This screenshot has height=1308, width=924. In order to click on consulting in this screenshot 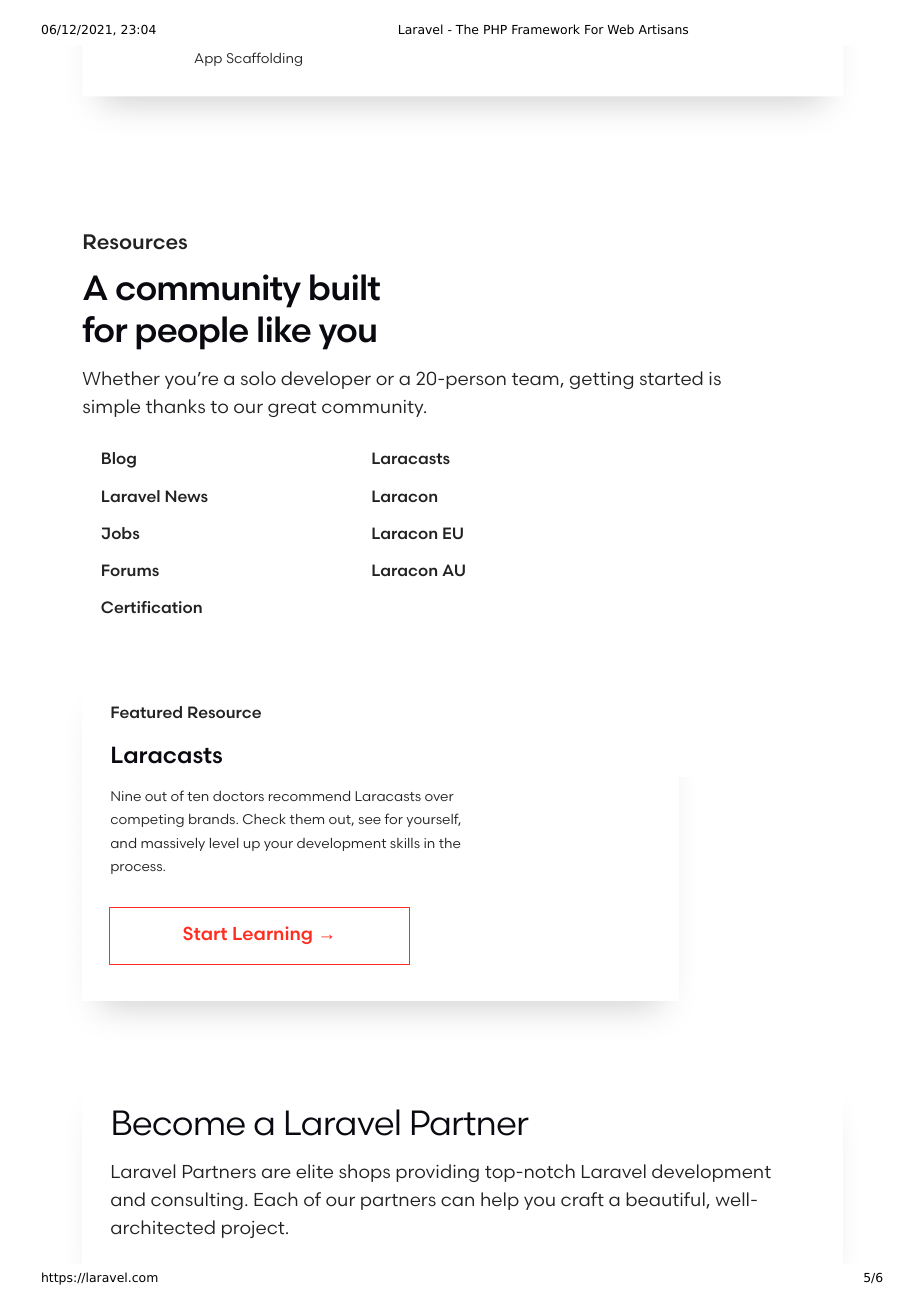, I will do `click(197, 1201)`.
